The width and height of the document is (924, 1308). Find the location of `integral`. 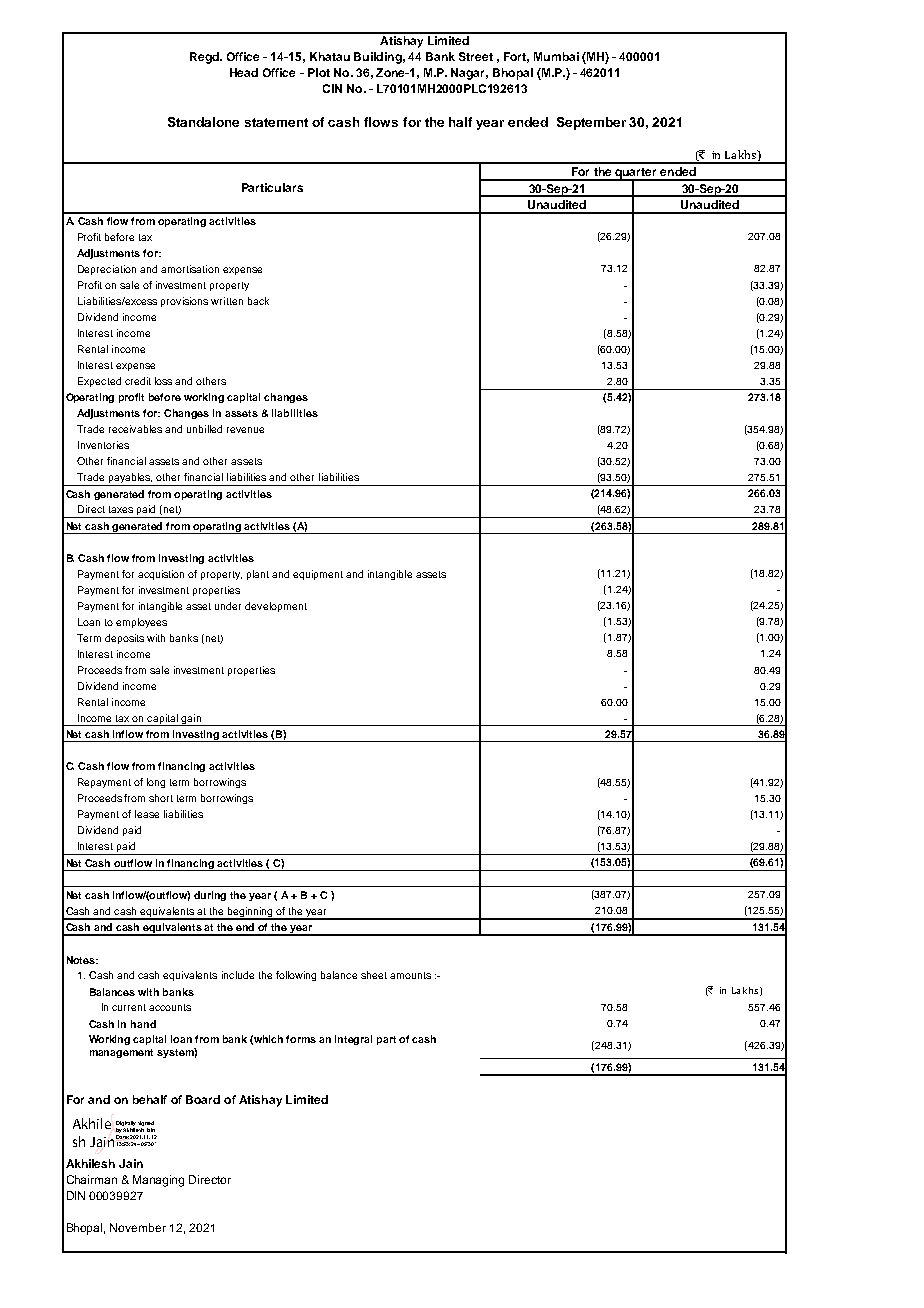

integral is located at coordinates (353, 1040).
